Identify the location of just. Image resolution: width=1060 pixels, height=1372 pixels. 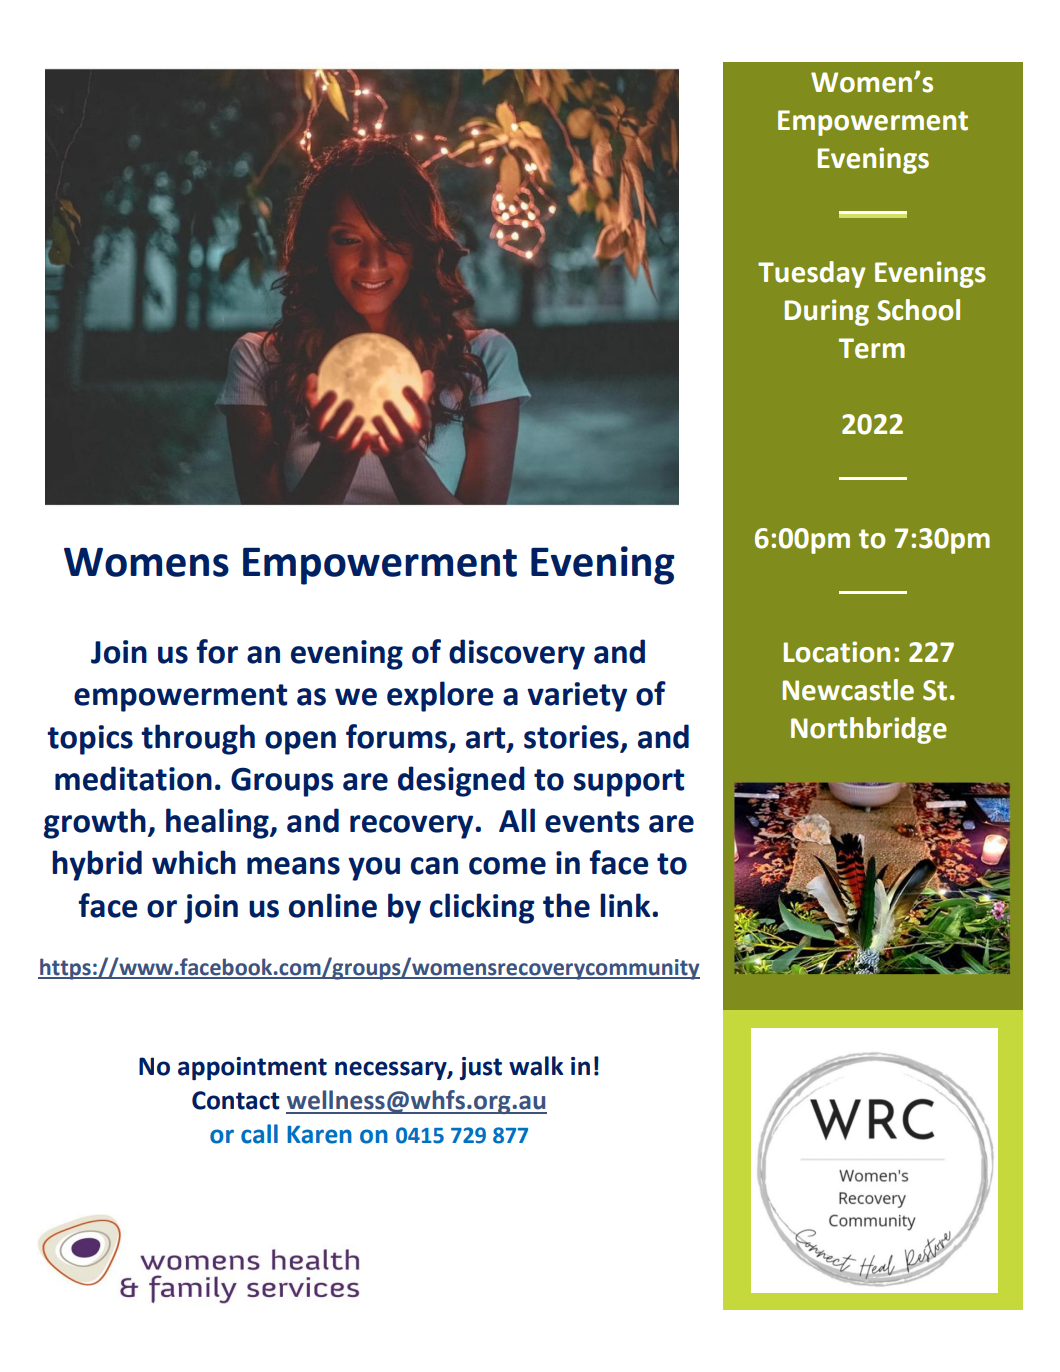
(481, 1068).
